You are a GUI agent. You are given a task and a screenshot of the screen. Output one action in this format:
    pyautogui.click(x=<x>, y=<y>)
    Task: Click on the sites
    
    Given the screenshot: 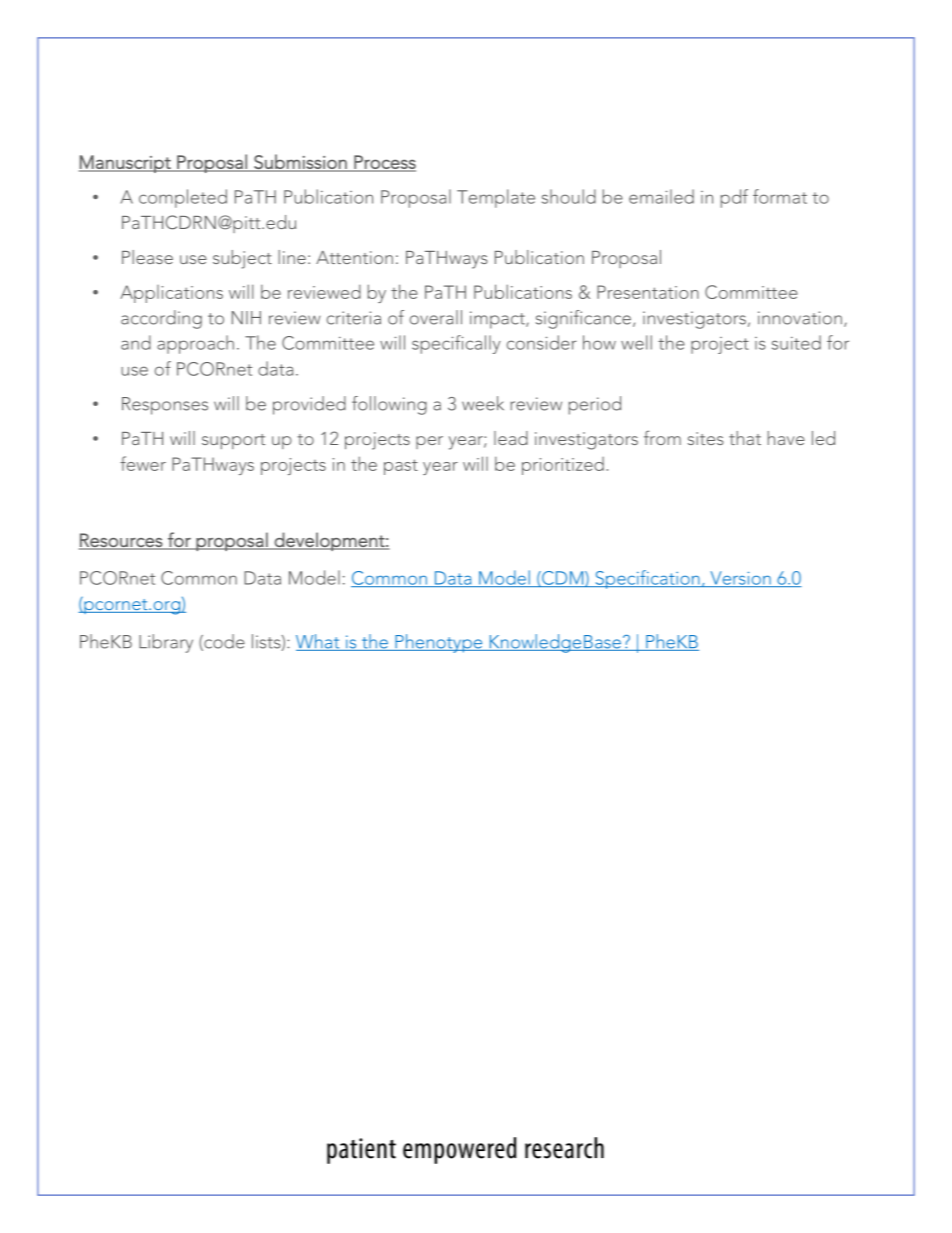 What is the action you would take?
    pyautogui.click(x=706, y=438)
